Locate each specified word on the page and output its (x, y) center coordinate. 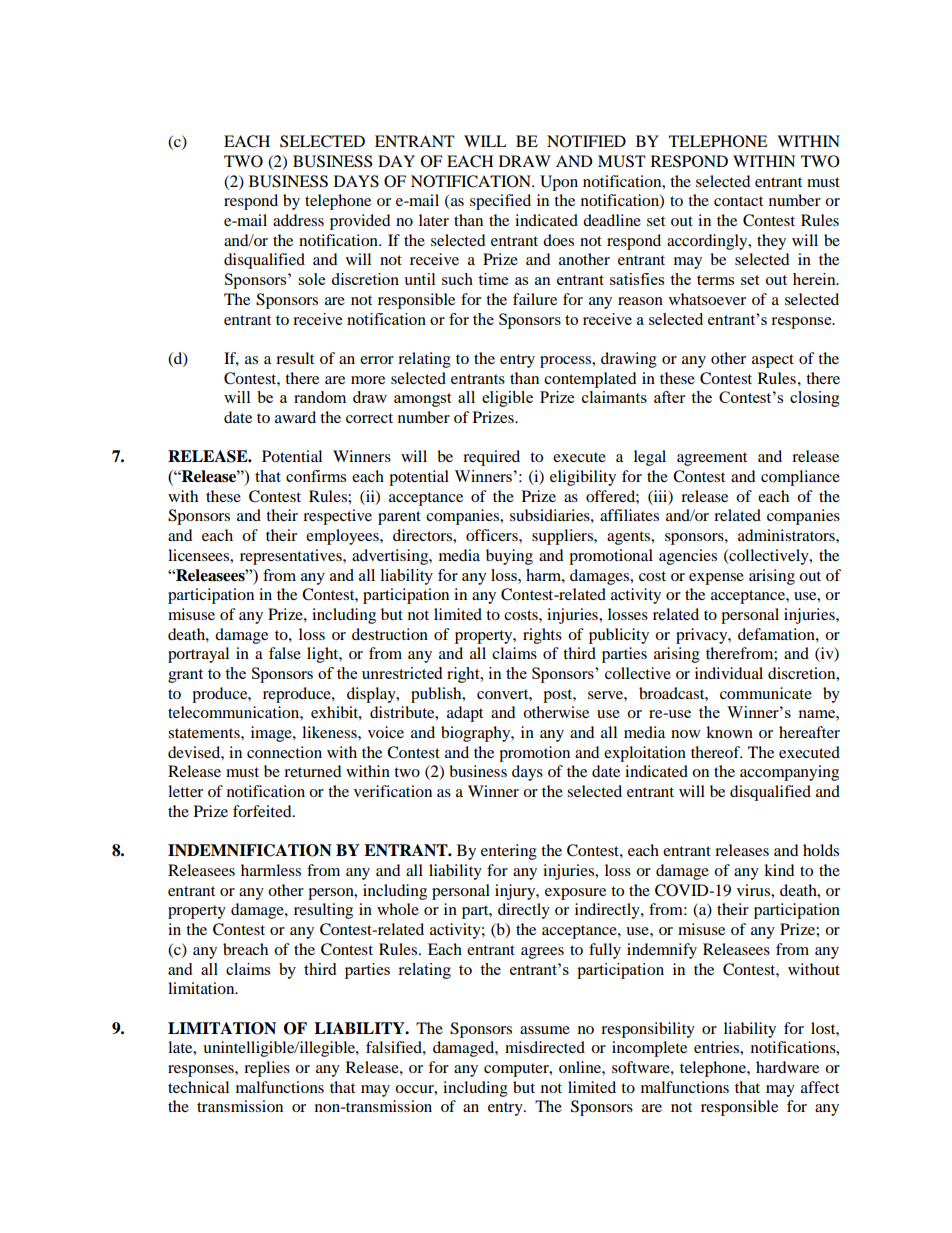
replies (267, 1069)
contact (738, 201)
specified (500, 202)
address (298, 220)
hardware (787, 1067)
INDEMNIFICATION (250, 850)
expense (716, 579)
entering (509, 852)
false (285, 653)
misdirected (545, 1047)
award (295, 417)
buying (509, 557)
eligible (507, 399)
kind (779, 870)
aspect (773, 361)
